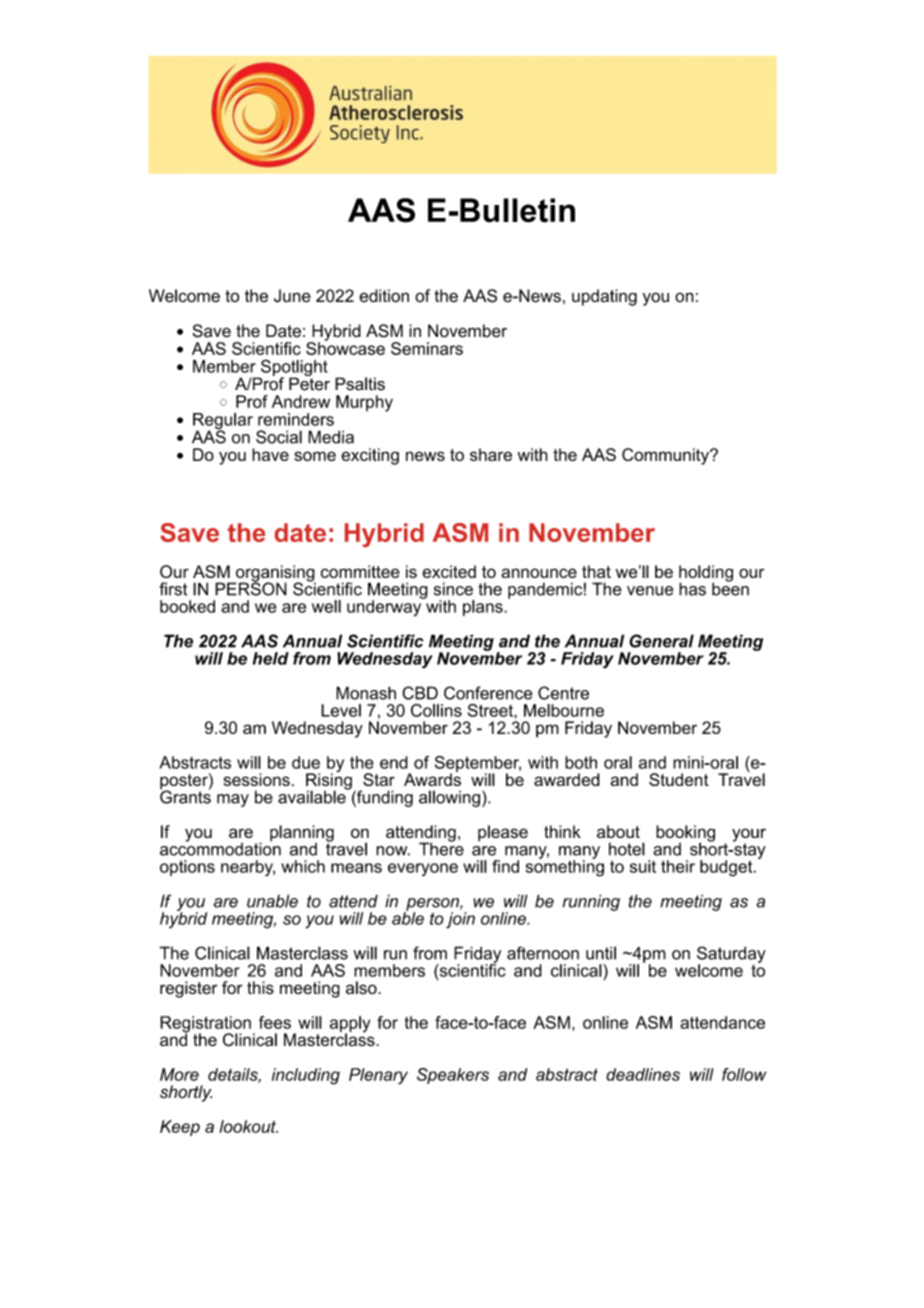 The image size is (924, 1308). I want to click on Seminars, so click(427, 348).
